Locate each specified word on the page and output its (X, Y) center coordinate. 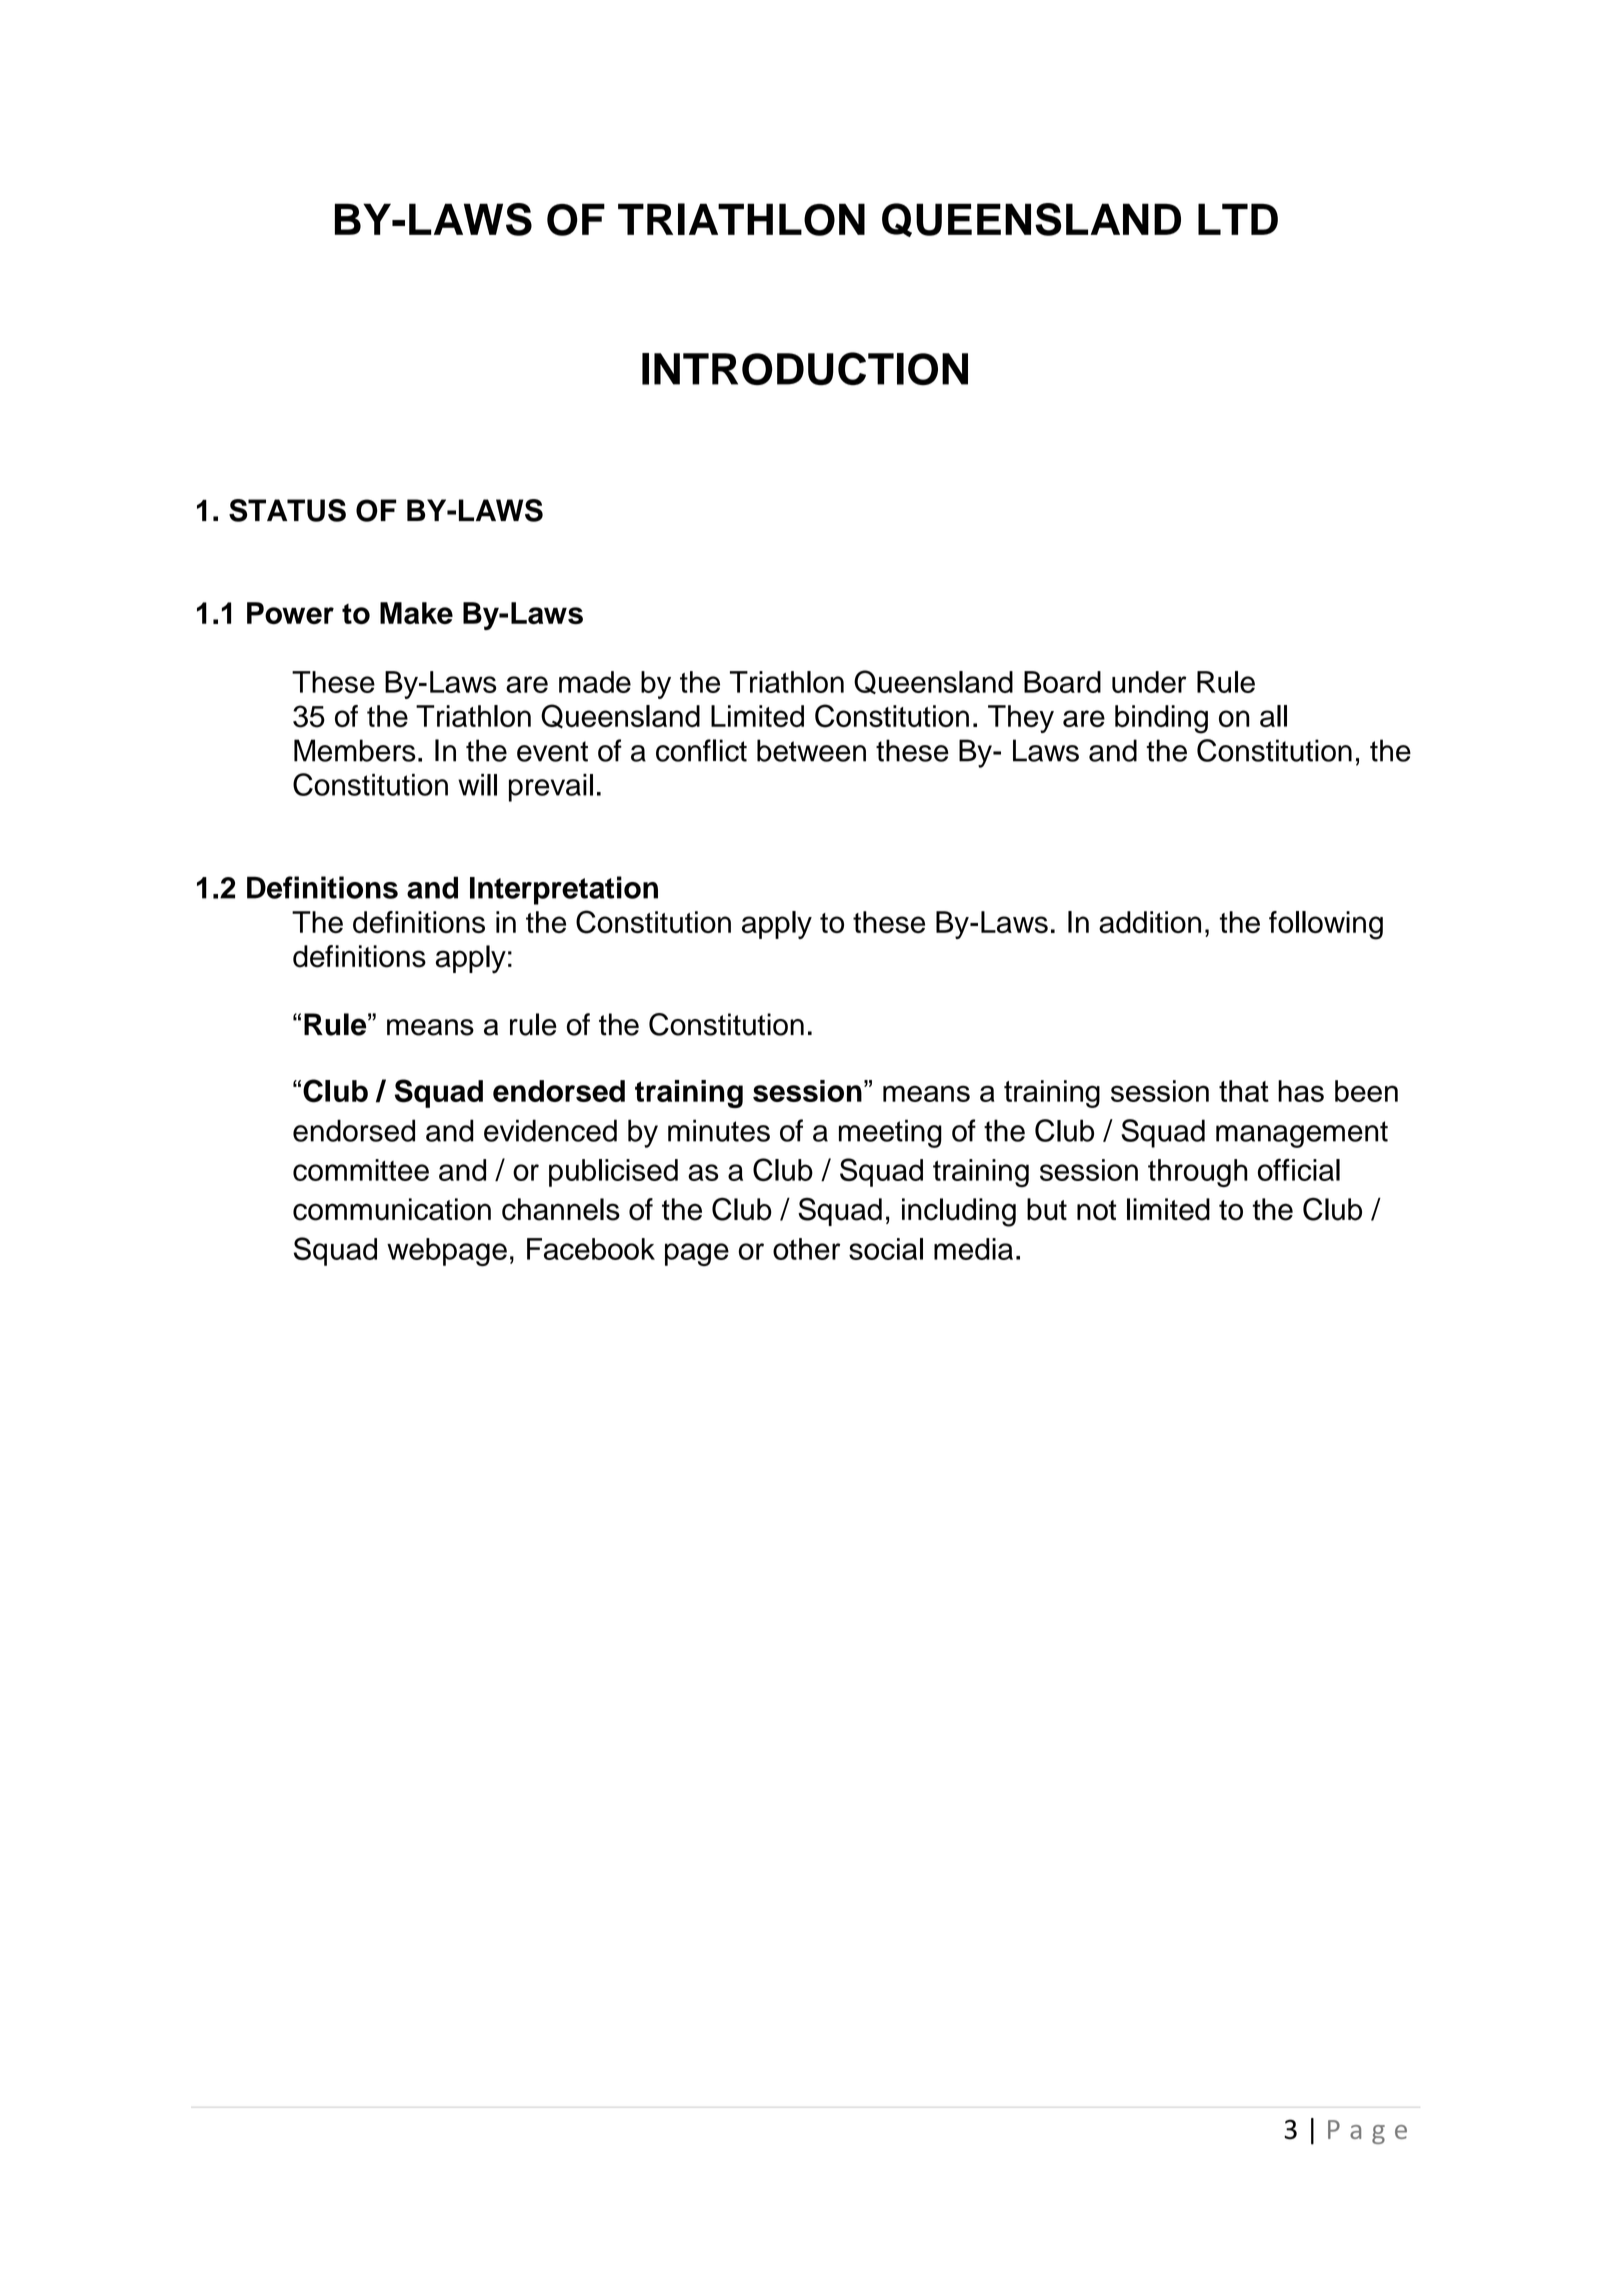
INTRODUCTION (805, 368)
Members (355, 750)
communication (392, 1209)
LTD (1238, 219)
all (1273, 716)
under (1149, 682)
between (811, 750)
